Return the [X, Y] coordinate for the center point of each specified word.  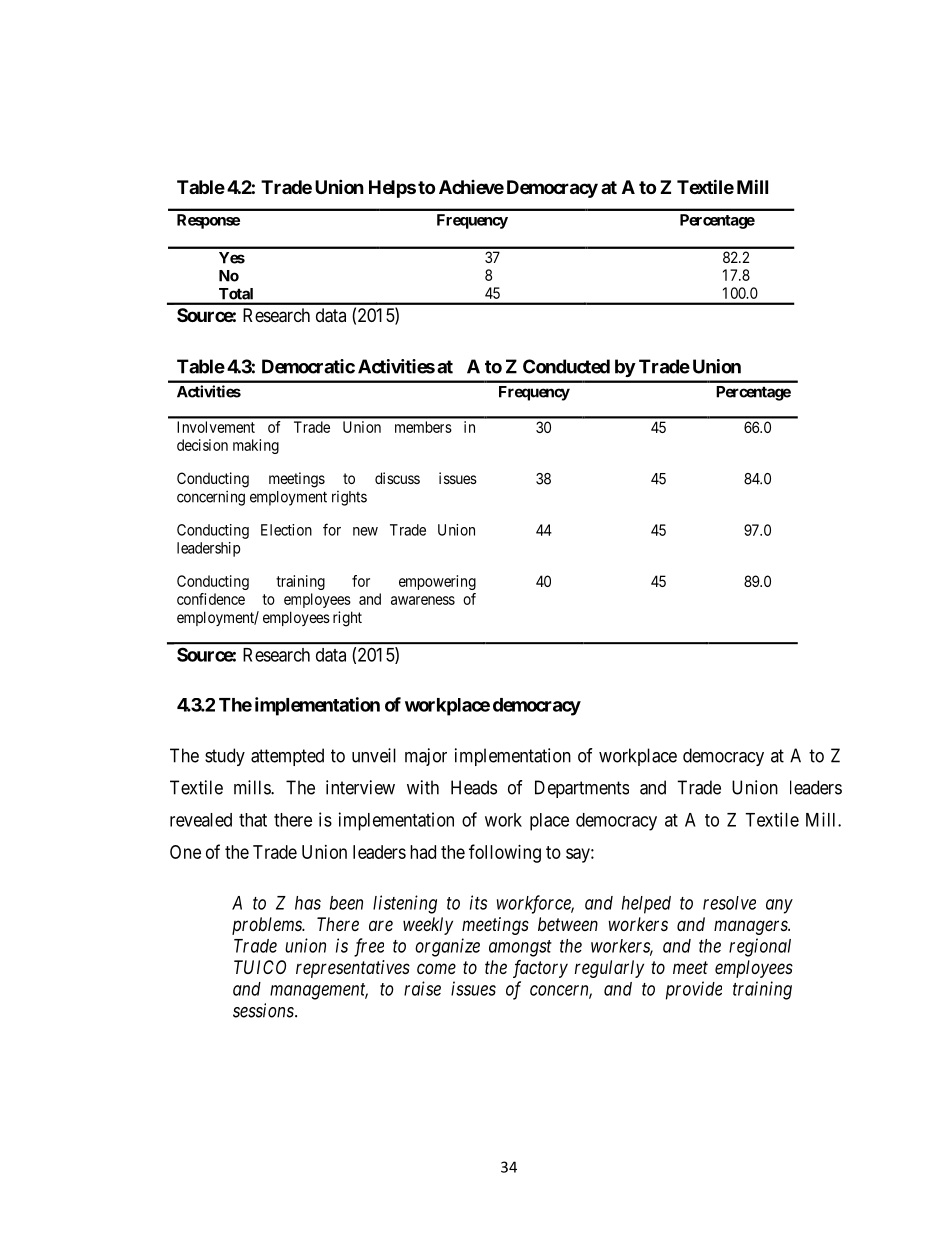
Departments [582, 789]
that [253, 820]
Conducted [566, 366]
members [423, 427]
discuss [397, 478]
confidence [211, 599]
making [256, 446]
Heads [474, 787]
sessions [264, 1010]
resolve [729, 903]
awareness [423, 600]
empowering [437, 582]
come [436, 968]
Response [208, 221]
